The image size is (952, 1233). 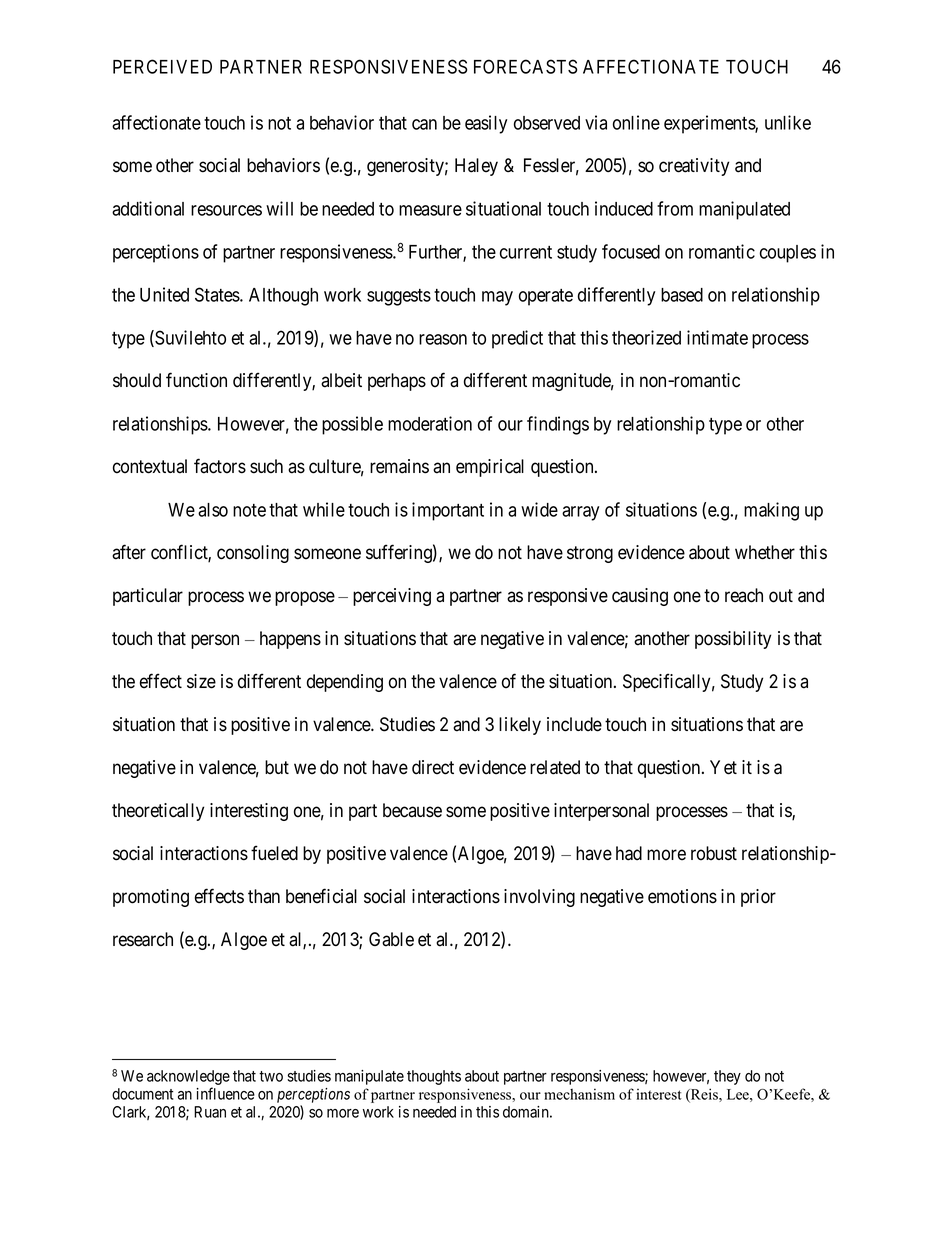 I want to click on easily, so click(x=486, y=124).
